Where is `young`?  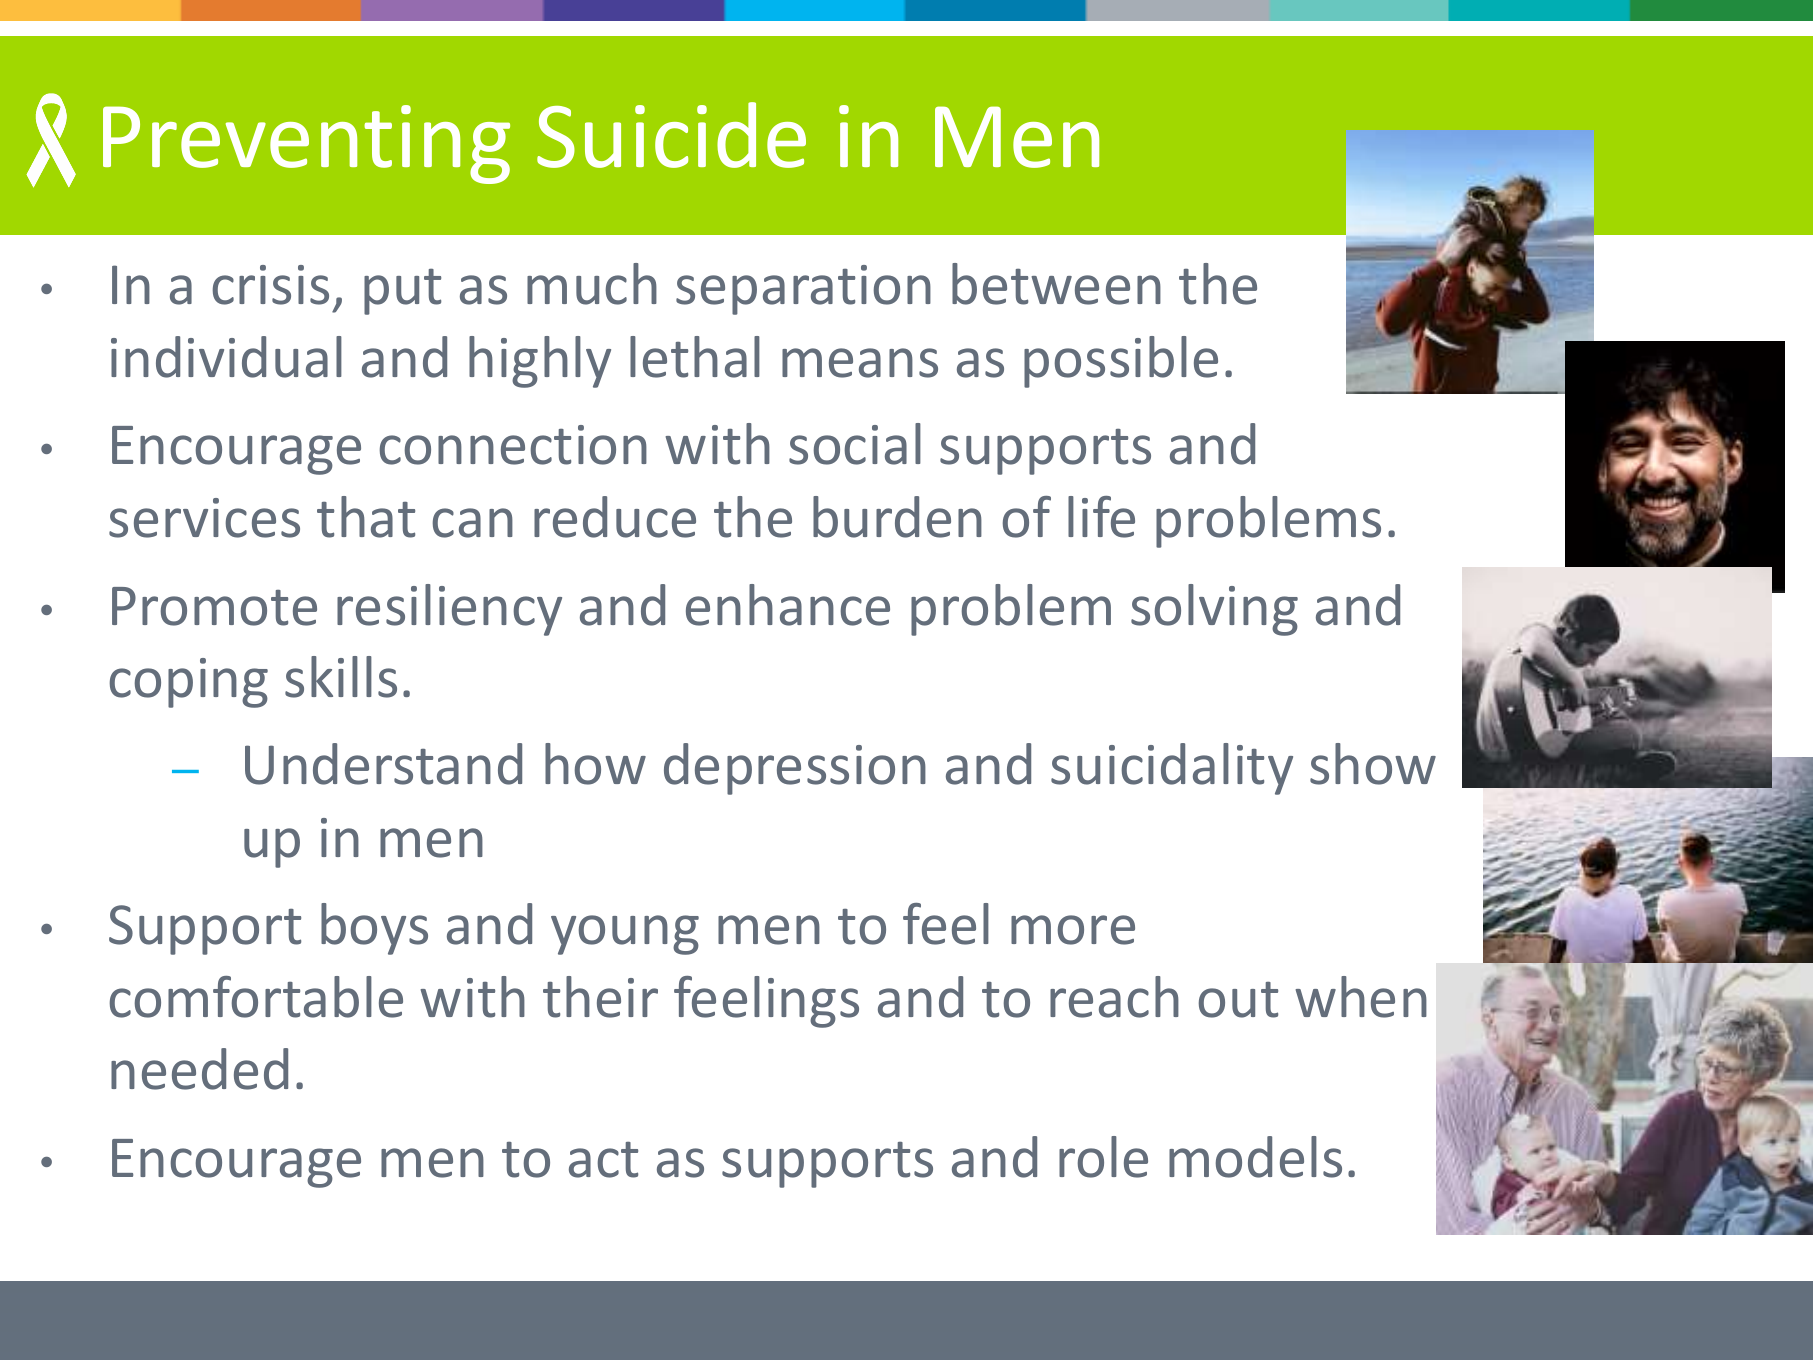 young is located at coordinates (625, 935).
